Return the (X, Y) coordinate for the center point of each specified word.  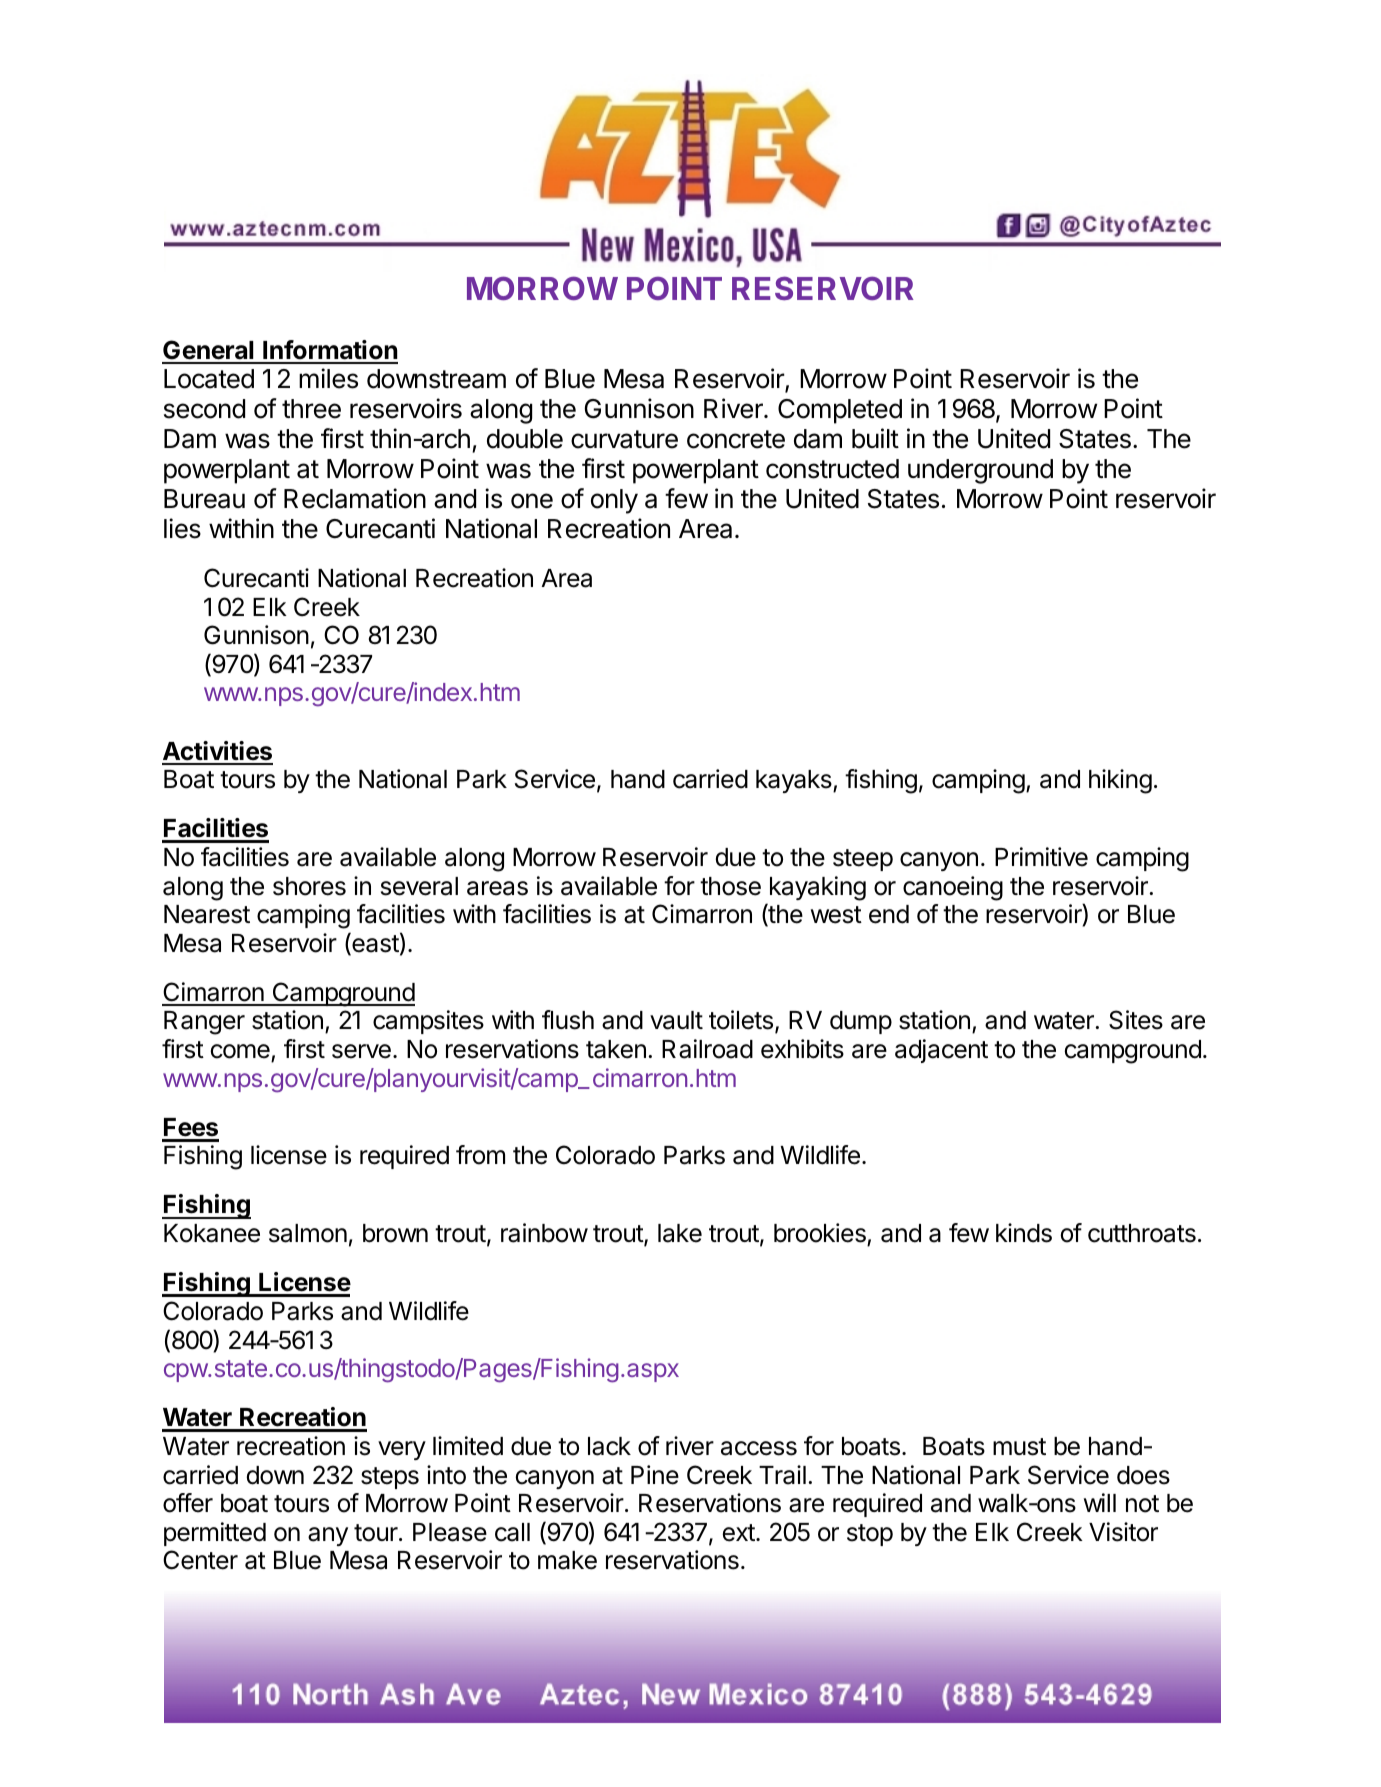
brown (395, 1233)
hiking (1120, 781)
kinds (1024, 1233)
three (311, 409)
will (1100, 1502)
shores (309, 886)
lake (680, 1233)
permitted (215, 1534)
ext (740, 1533)
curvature (624, 439)
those (730, 886)
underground (980, 471)
